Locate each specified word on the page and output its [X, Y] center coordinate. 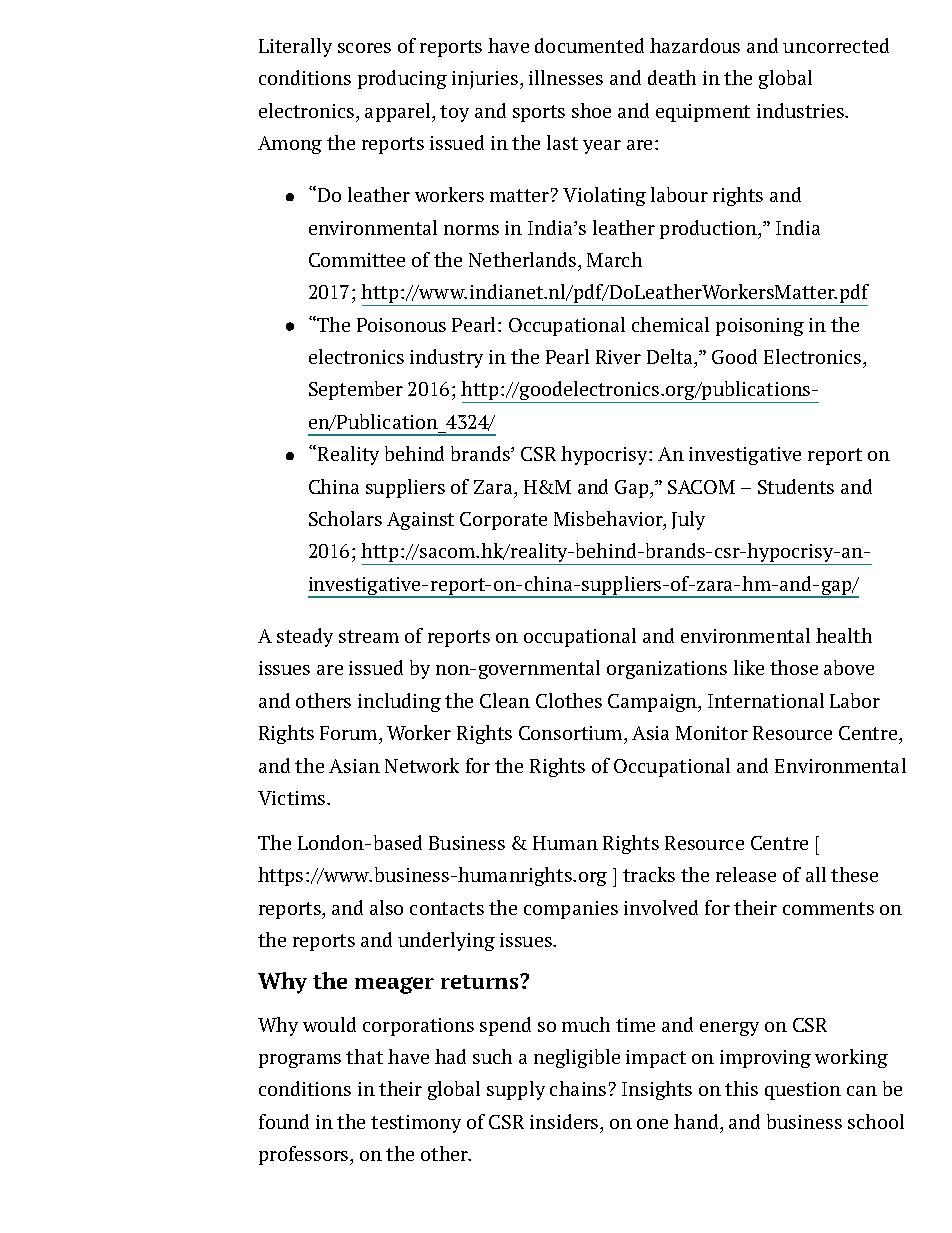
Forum [350, 733]
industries [801, 110]
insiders [565, 1121]
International [766, 700]
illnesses [566, 77]
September [356, 390]
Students [796, 486]
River [618, 357]
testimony [416, 1124]
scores [364, 48]
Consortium [572, 733]
